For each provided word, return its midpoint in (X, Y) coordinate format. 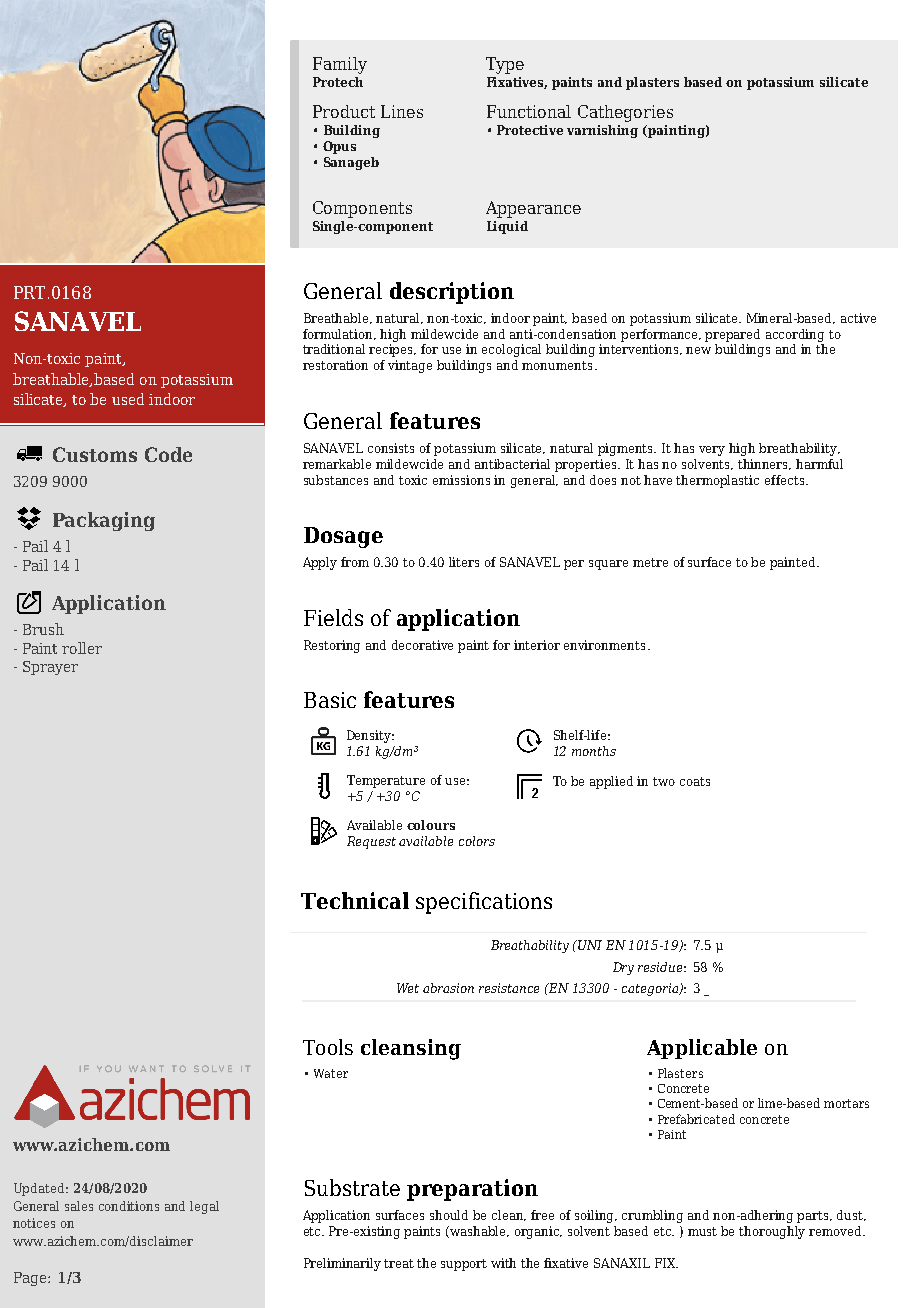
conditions (129, 1206)
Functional (529, 111)
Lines (402, 111)
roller (82, 648)
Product (344, 111)
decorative (422, 645)
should (449, 1215)
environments (604, 645)
